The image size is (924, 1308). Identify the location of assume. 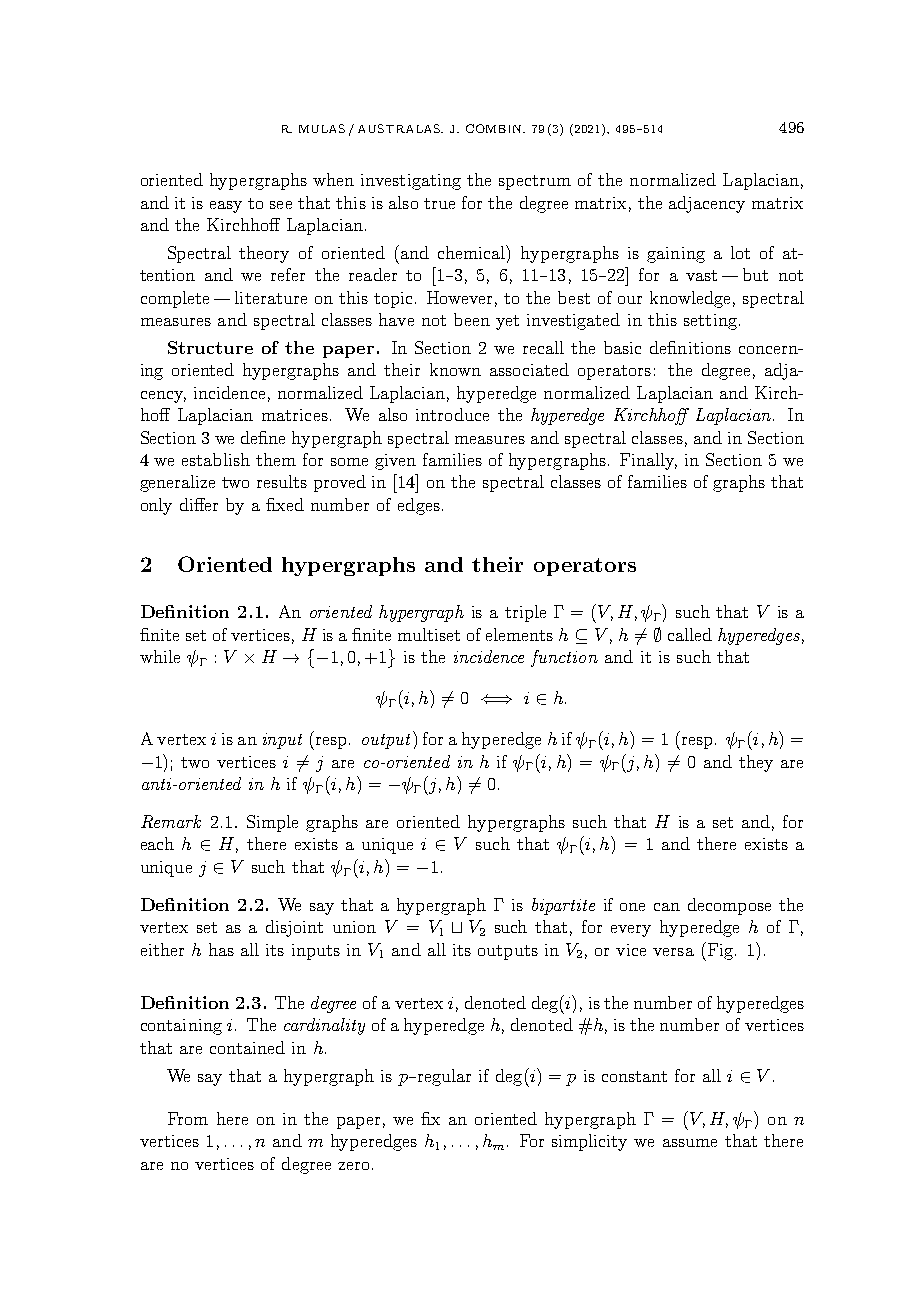
(690, 1143).
